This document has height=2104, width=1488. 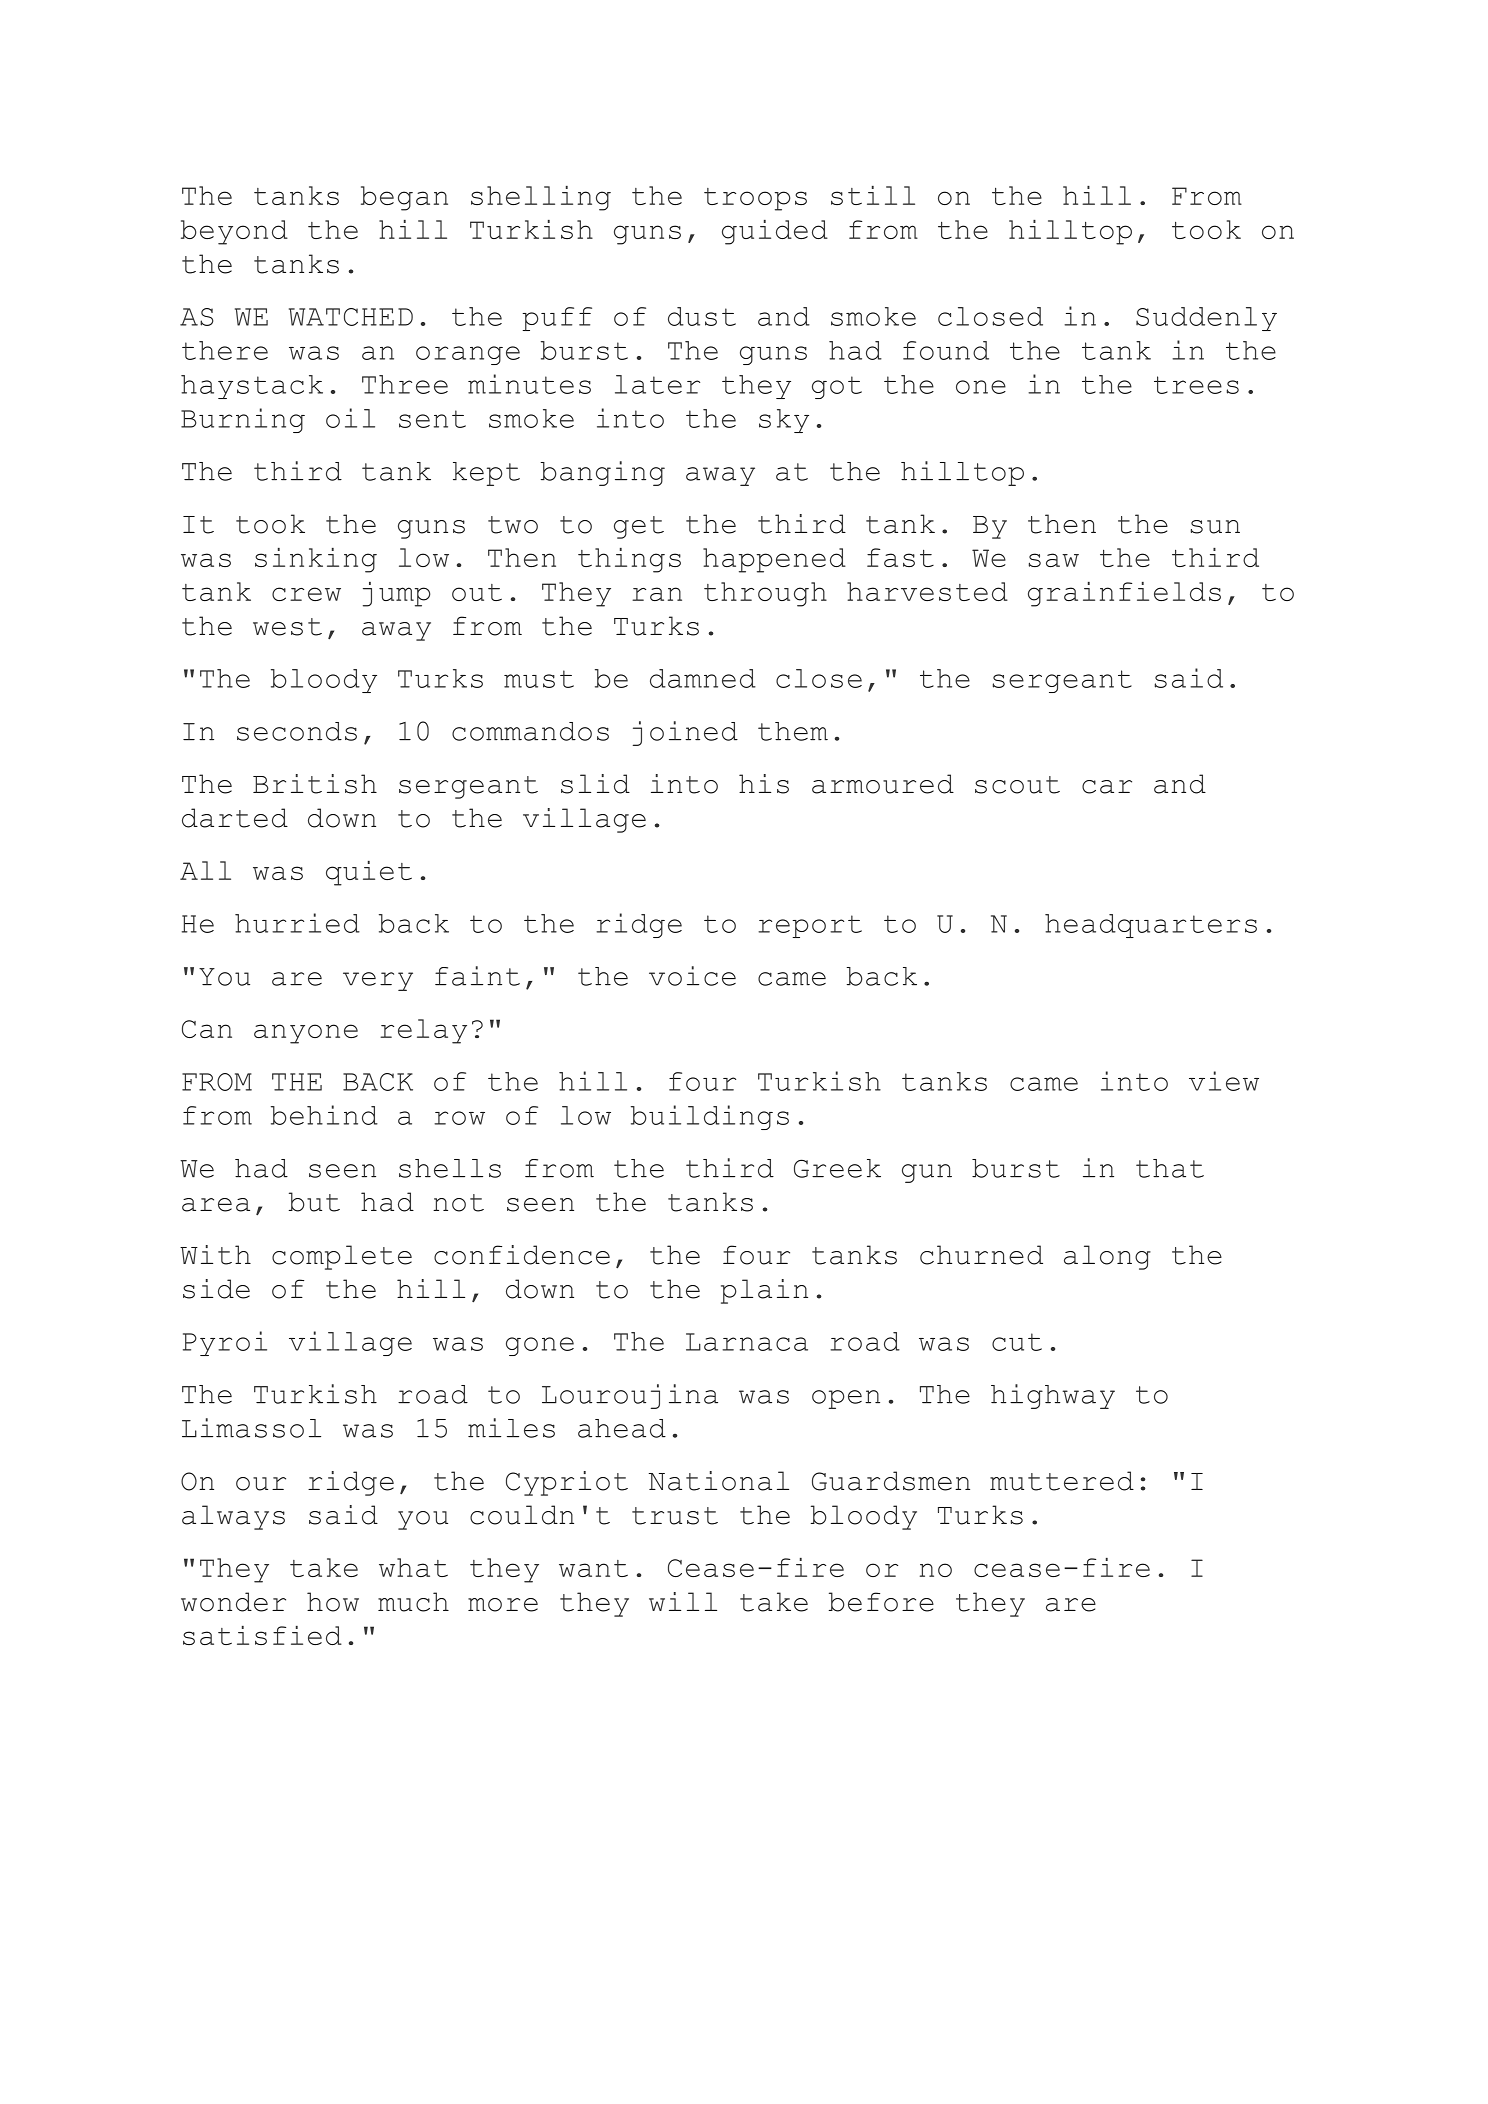 I want to click on car, so click(x=1107, y=787).
